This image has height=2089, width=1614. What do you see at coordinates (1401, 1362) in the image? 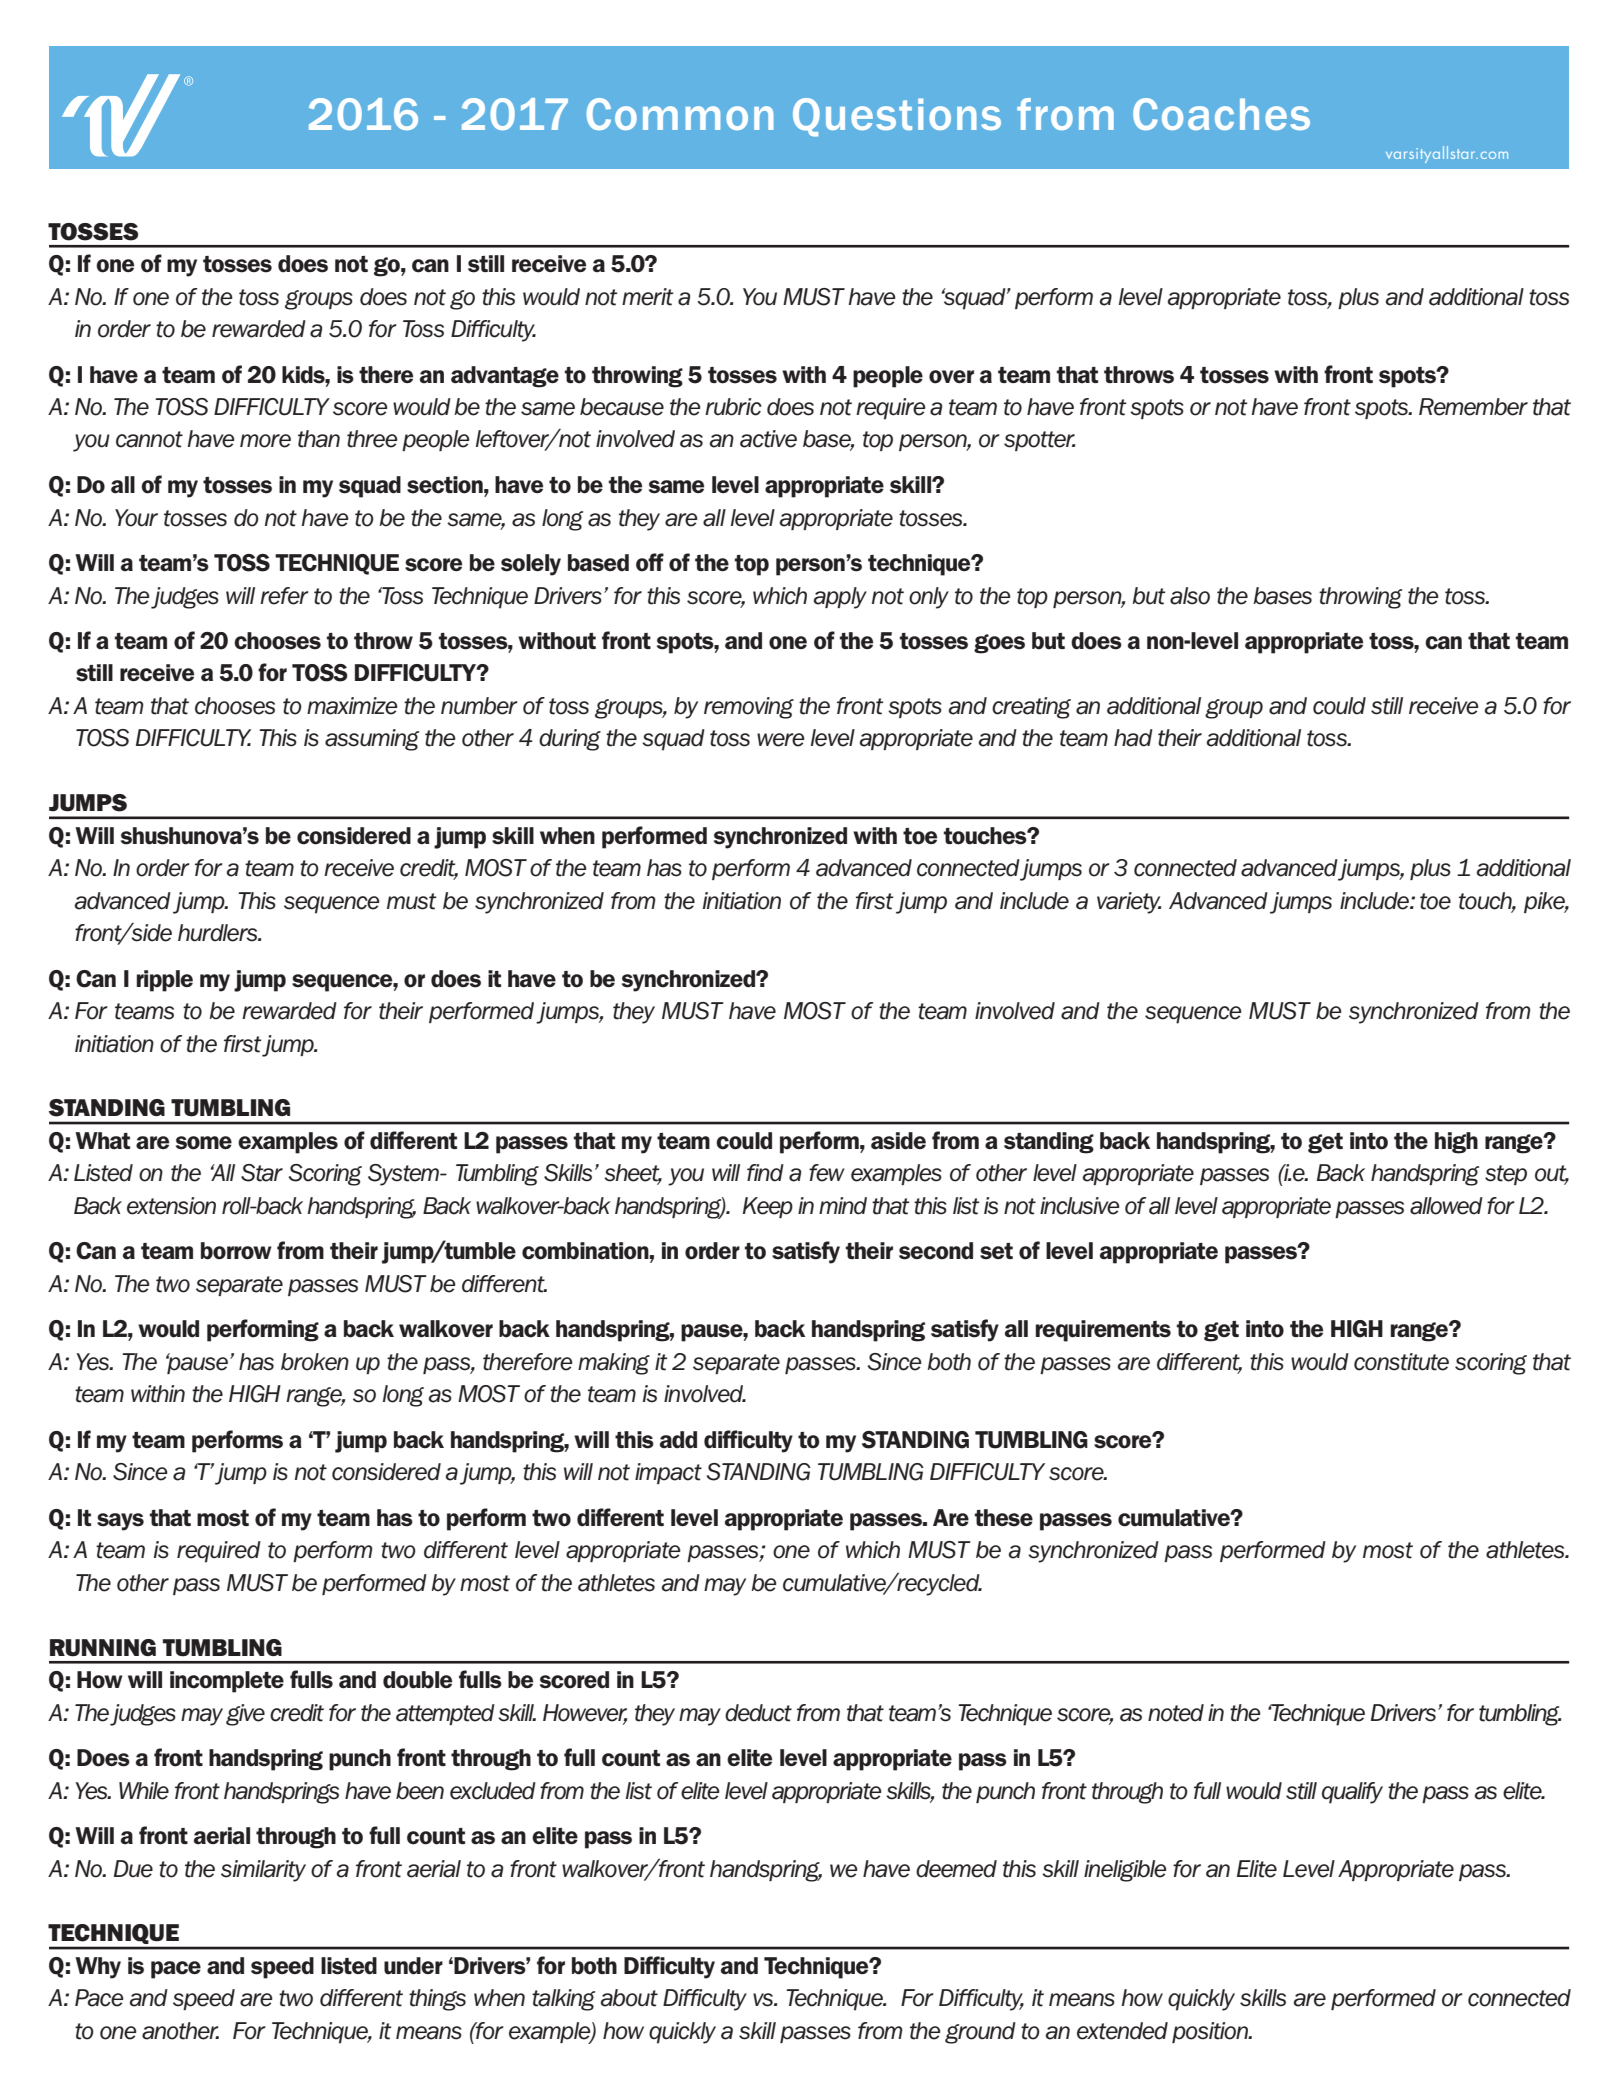
I see `constitute` at bounding box center [1401, 1362].
